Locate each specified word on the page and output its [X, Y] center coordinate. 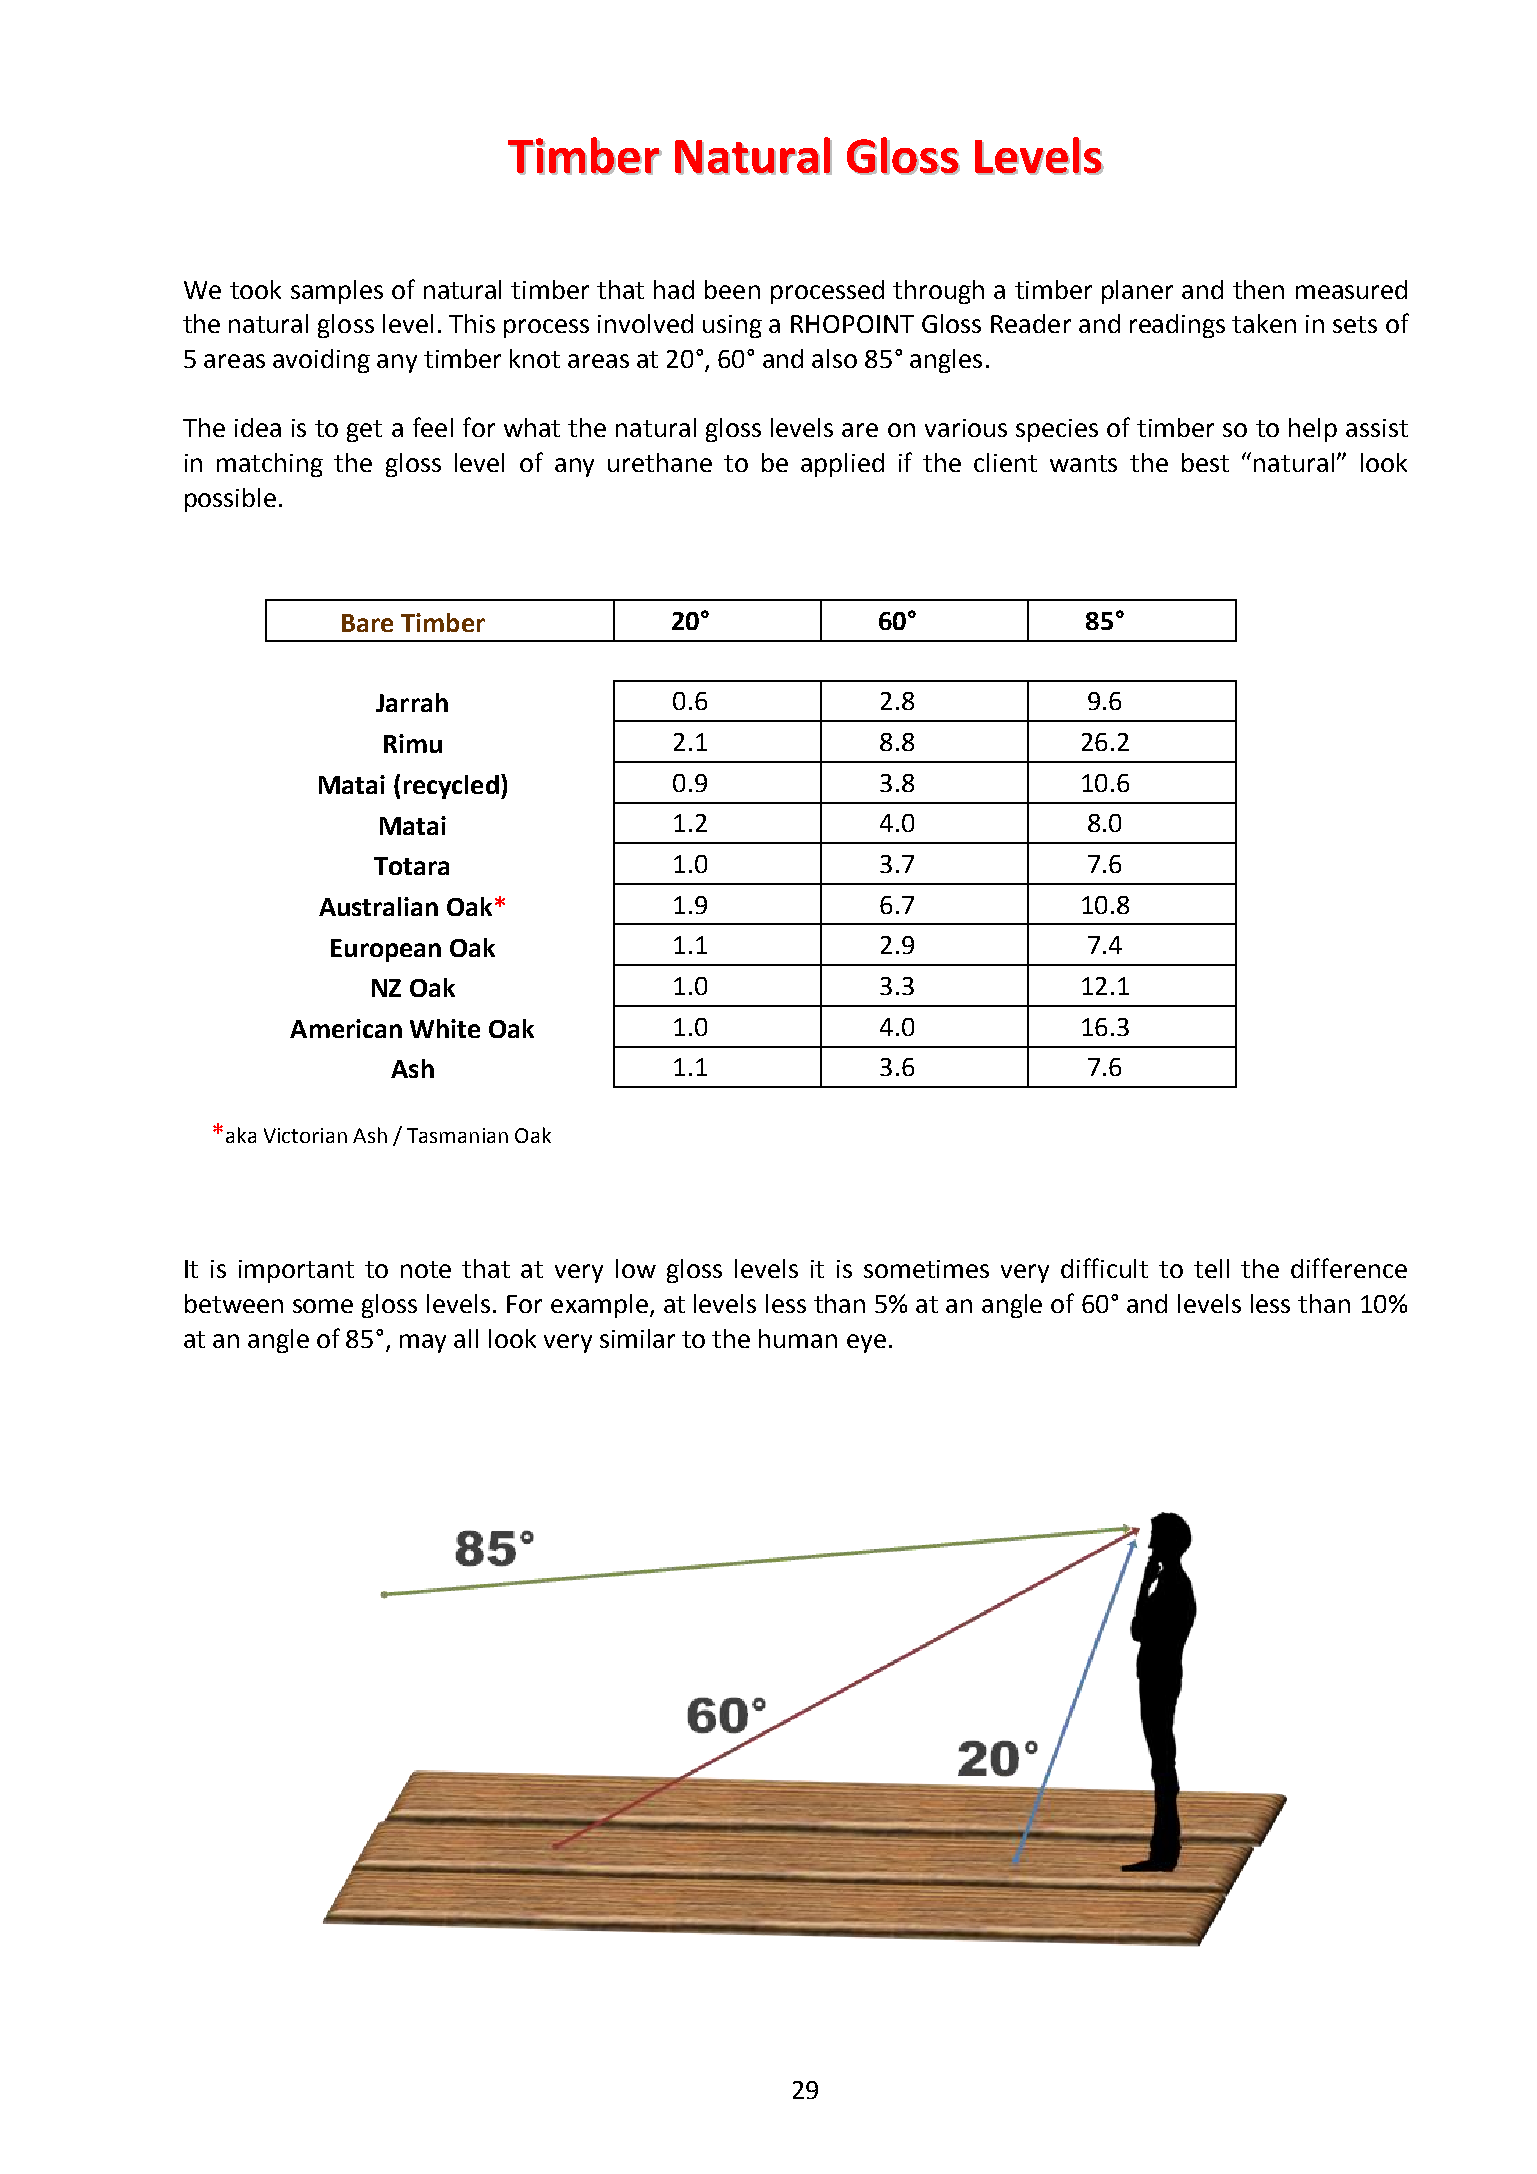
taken [1264, 323]
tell [1211, 1268]
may [423, 1343]
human [798, 1338]
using [732, 326]
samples [337, 292]
